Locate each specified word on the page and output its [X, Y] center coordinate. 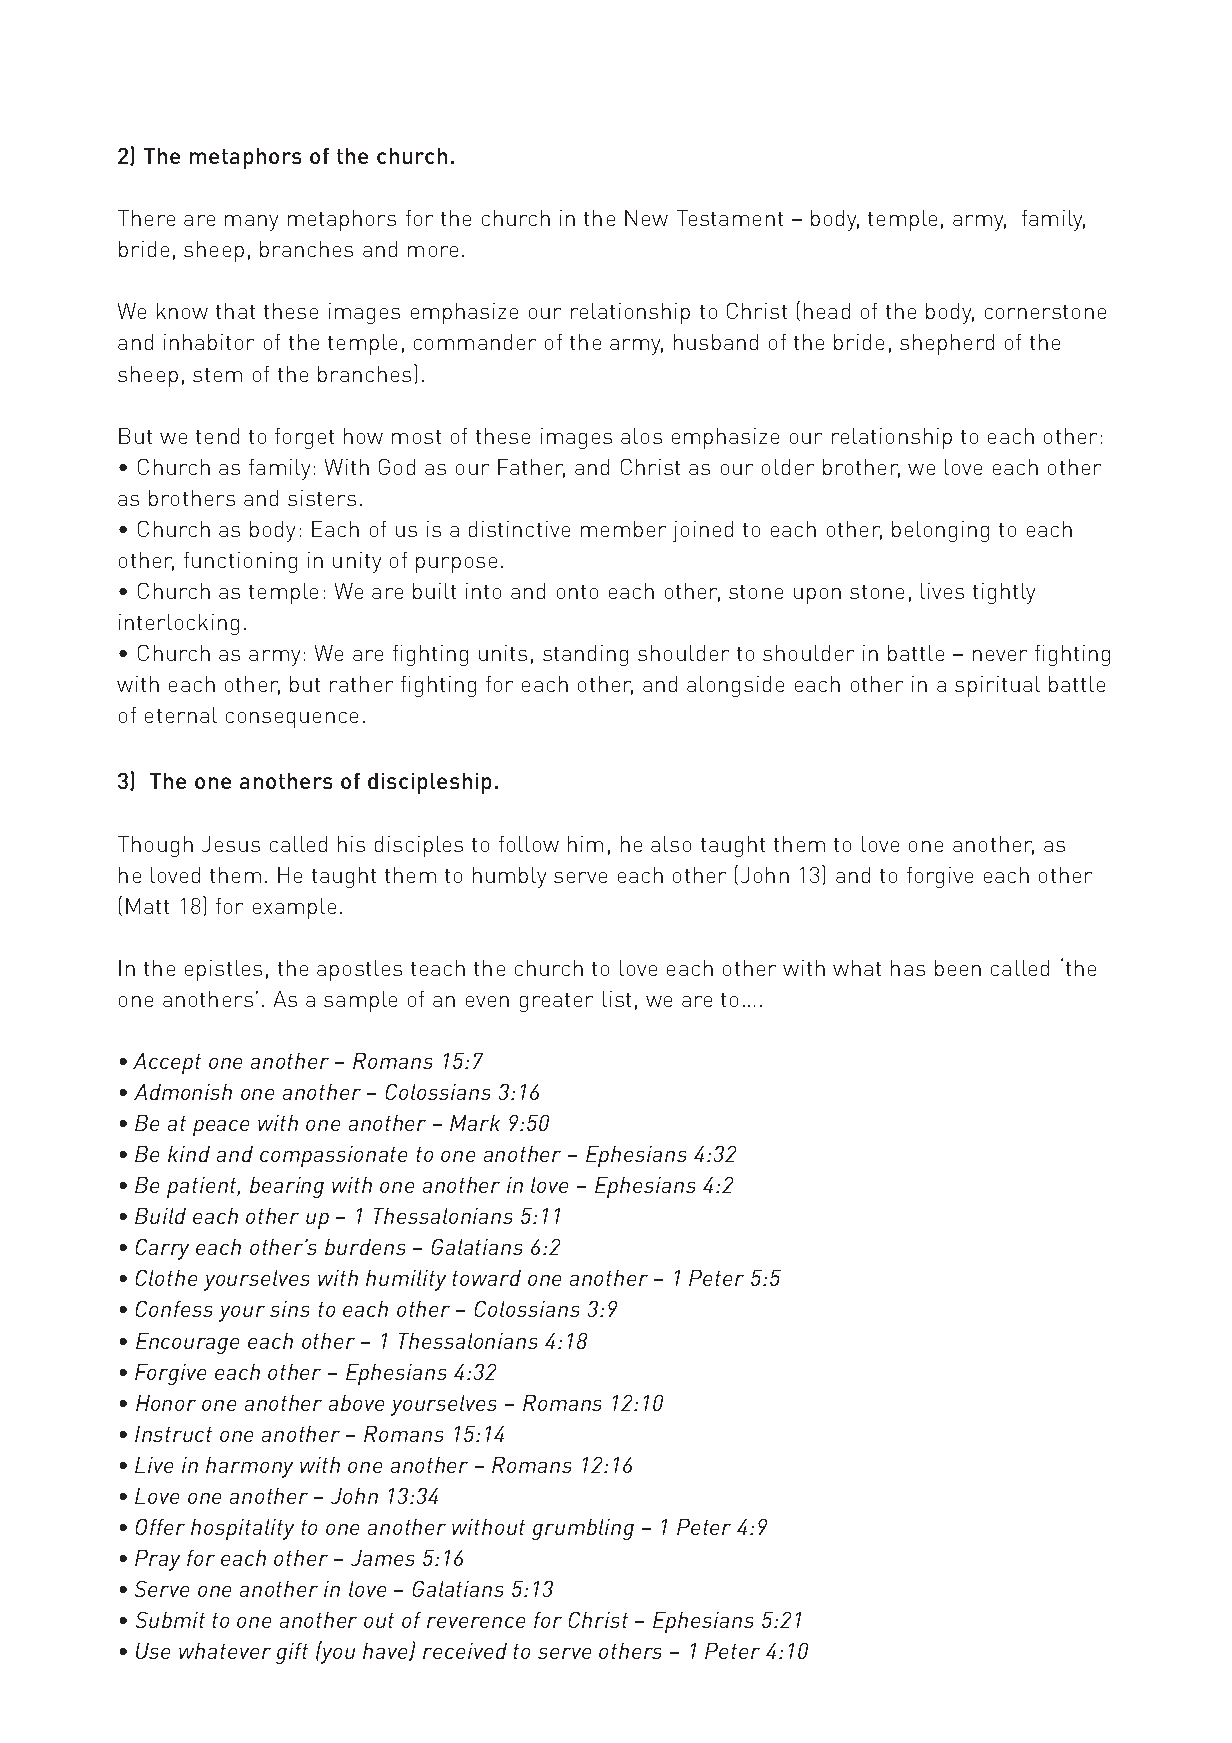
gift [292, 1653]
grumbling [583, 1529]
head [827, 311]
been [958, 968]
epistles [223, 970]
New [646, 218]
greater [556, 1002]
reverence [476, 1622]
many [251, 223]
